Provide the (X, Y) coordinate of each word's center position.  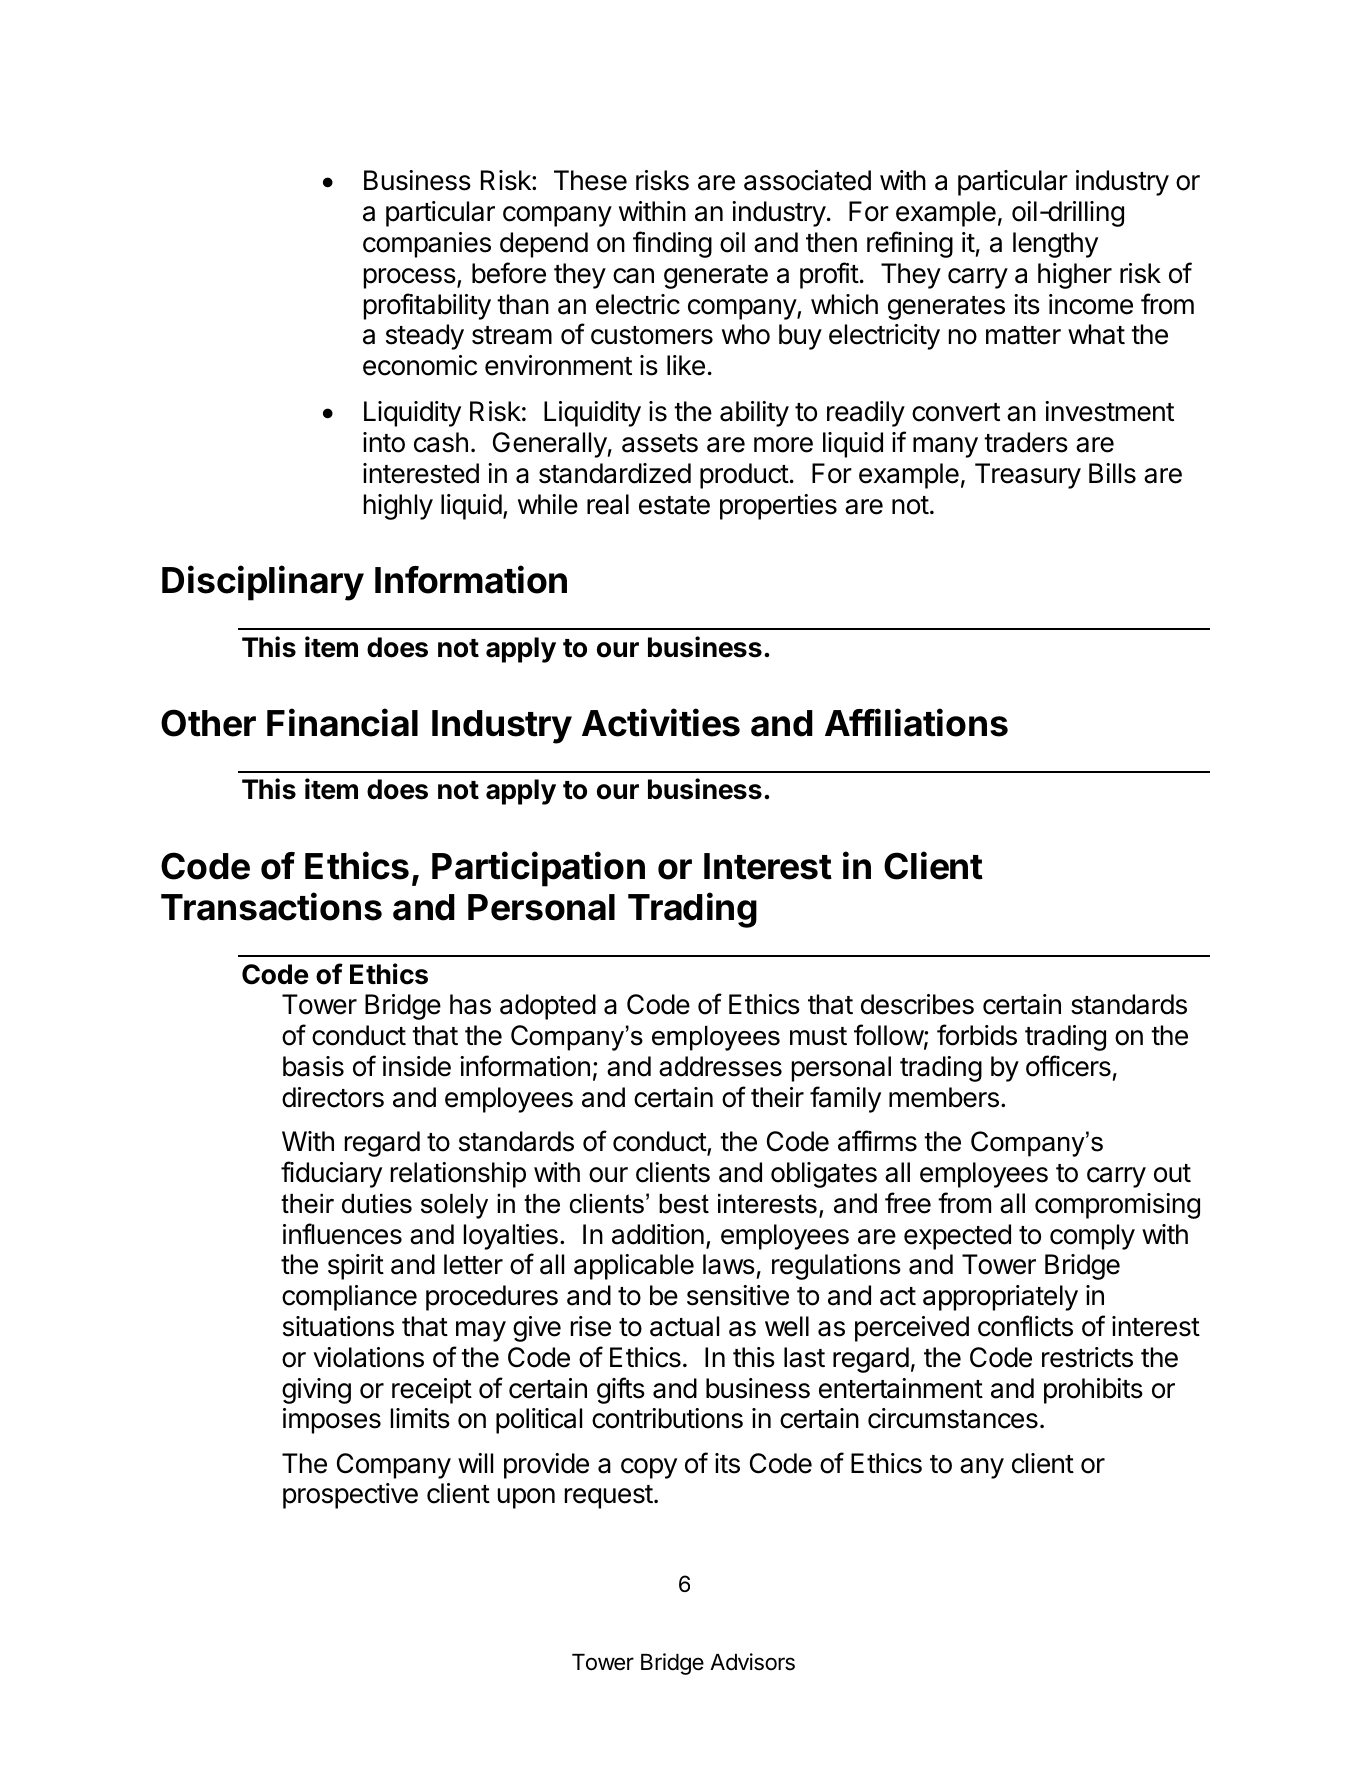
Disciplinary (263, 583)
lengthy (1055, 245)
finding (672, 244)
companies (427, 245)
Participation (538, 869)
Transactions (271, 906)
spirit (356, 1267)
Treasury (1028, 476)
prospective (350, 1496)
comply (1092, 1237)
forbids (977, 1035)
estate (674, 505)
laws (729, 1264)
